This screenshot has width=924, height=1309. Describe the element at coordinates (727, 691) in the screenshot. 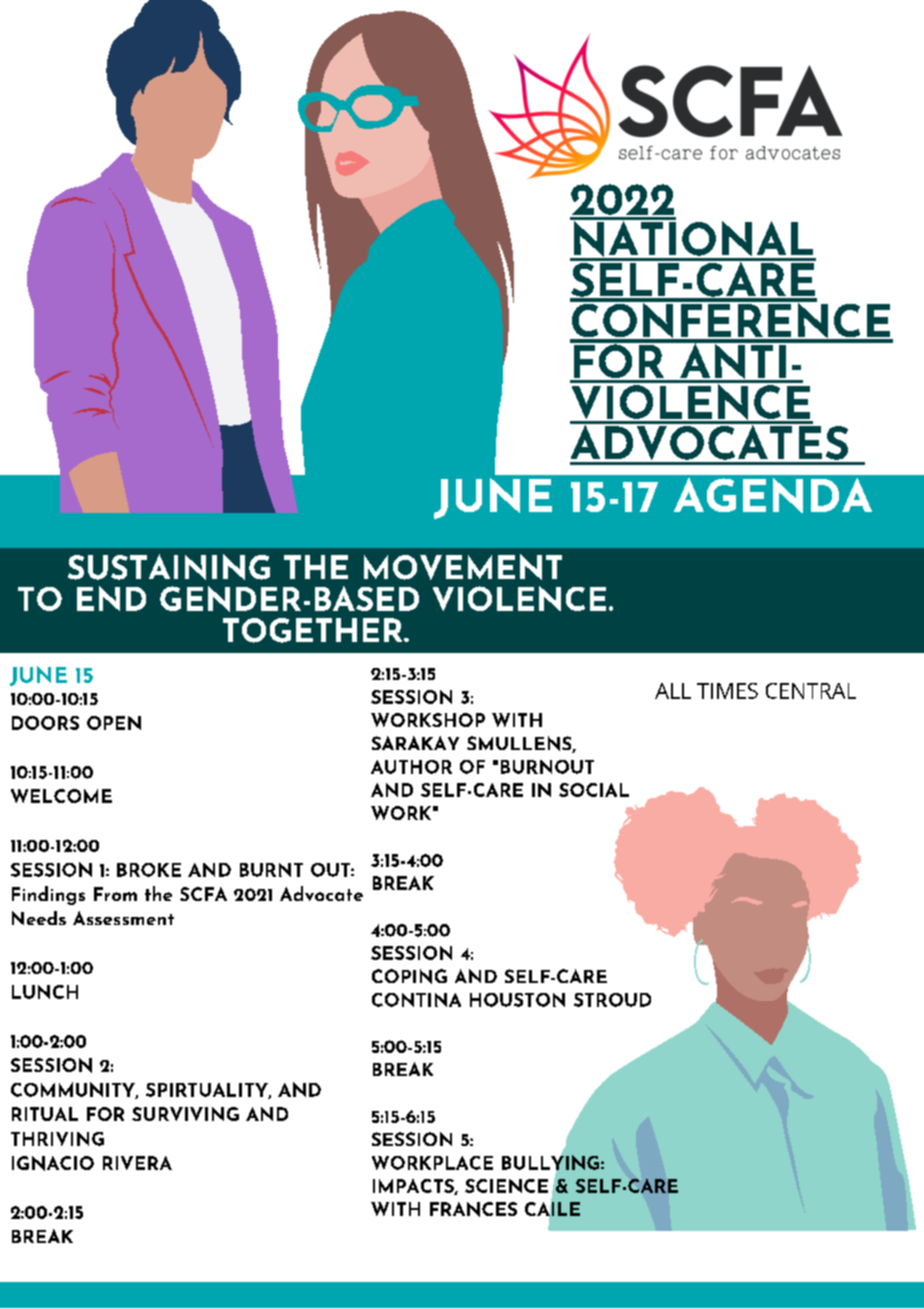

I see `TIMES` at that location.
